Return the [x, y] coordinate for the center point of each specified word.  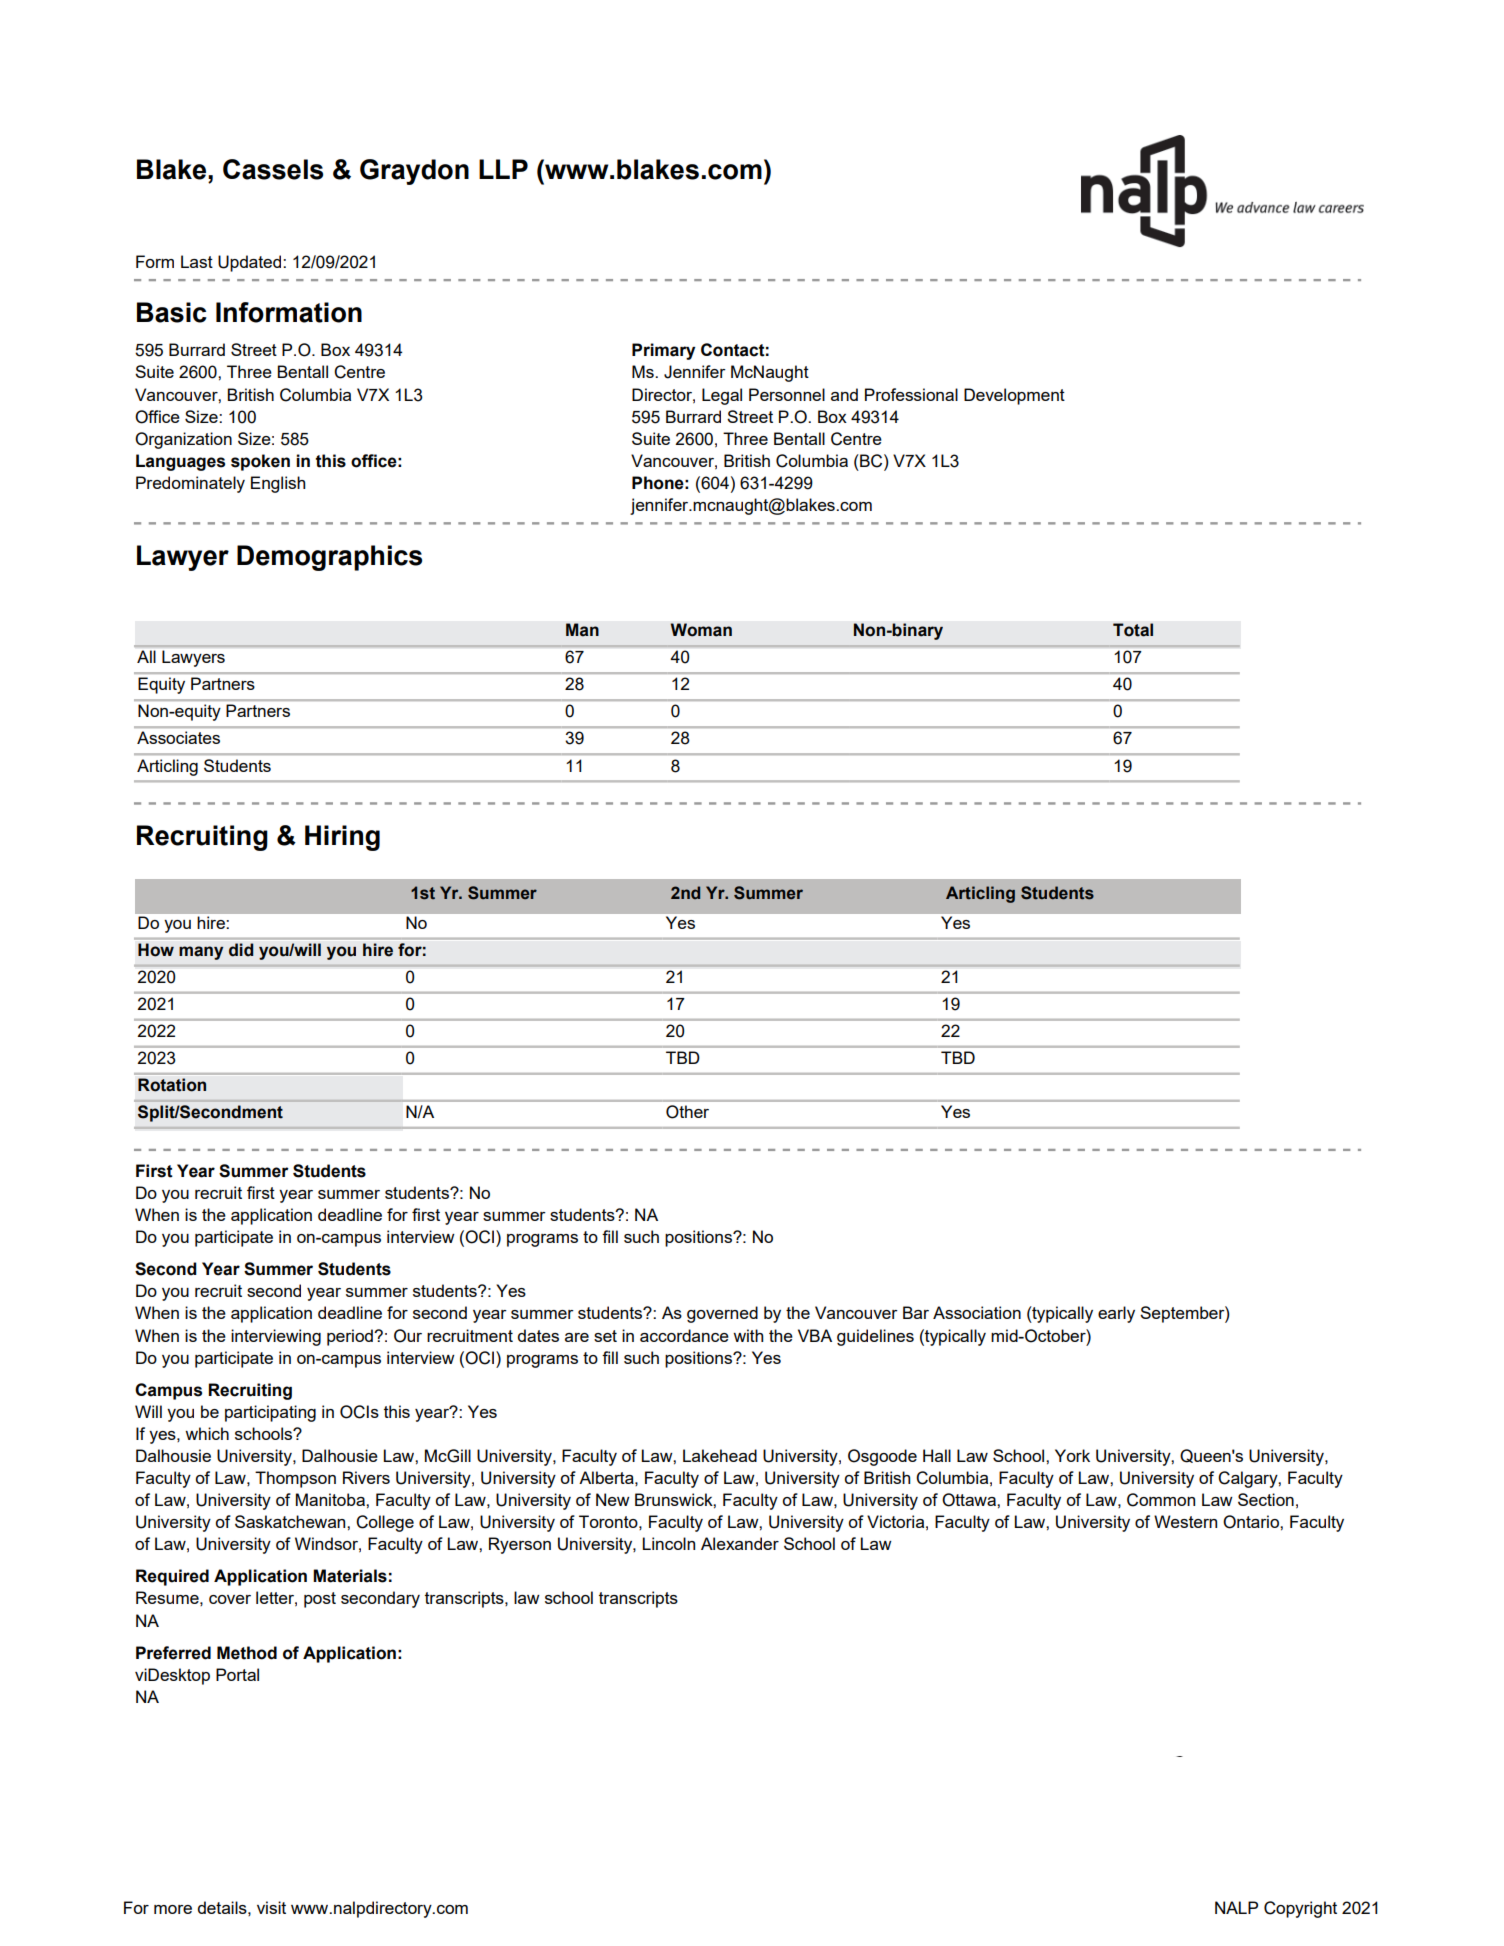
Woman [701, 630]
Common [1161, 1500]
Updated [251, 263]
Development [1014, 396]
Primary [664, 351]
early [1116, 1314]
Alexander [740, 1543]
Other [687, 1112]
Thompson [295, 1479]
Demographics [329, 558]
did [241, 950]
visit [271, 1907]
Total [1133, 630]
